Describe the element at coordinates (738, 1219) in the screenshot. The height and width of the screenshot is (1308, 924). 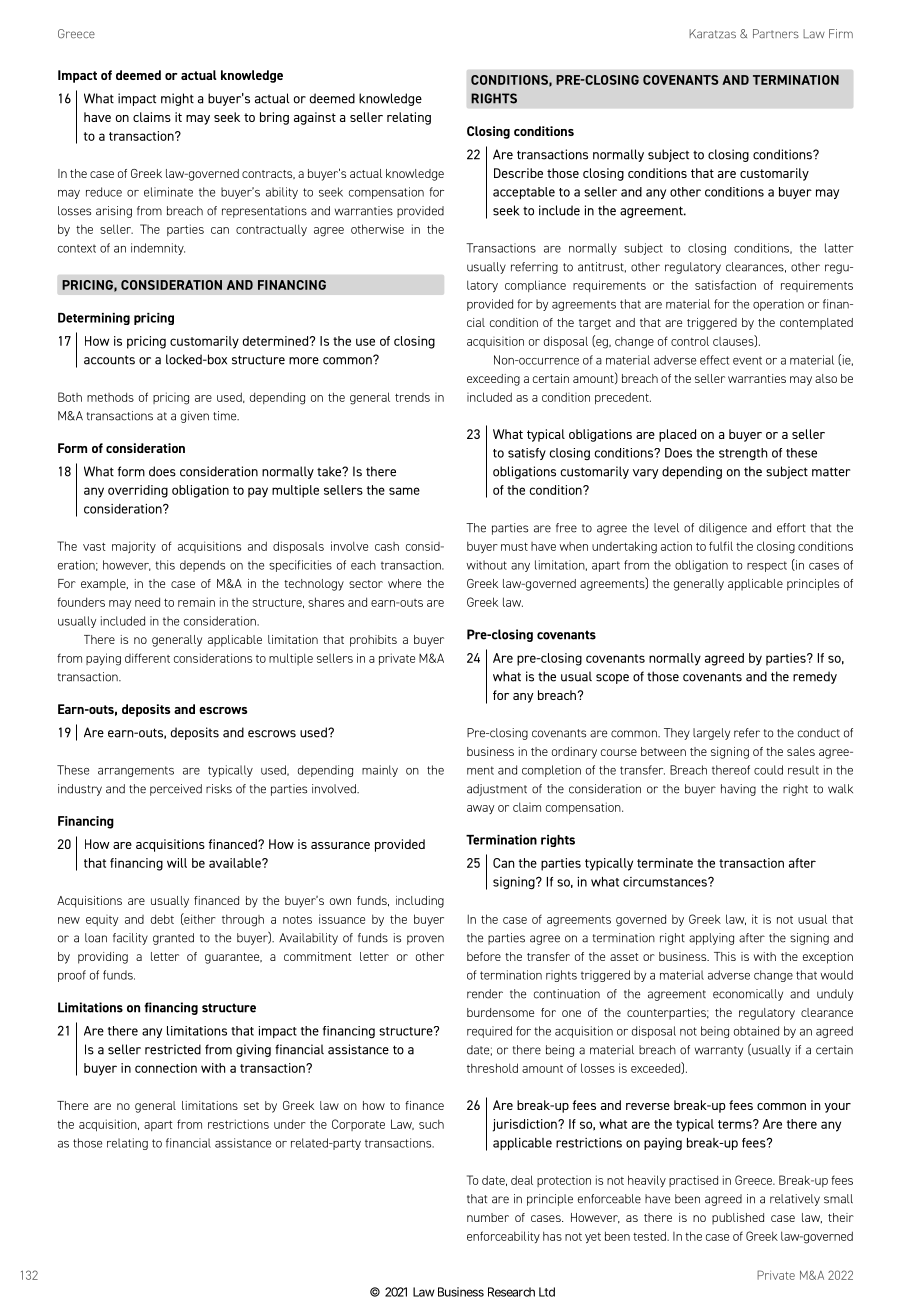
I see `published` at that location.
